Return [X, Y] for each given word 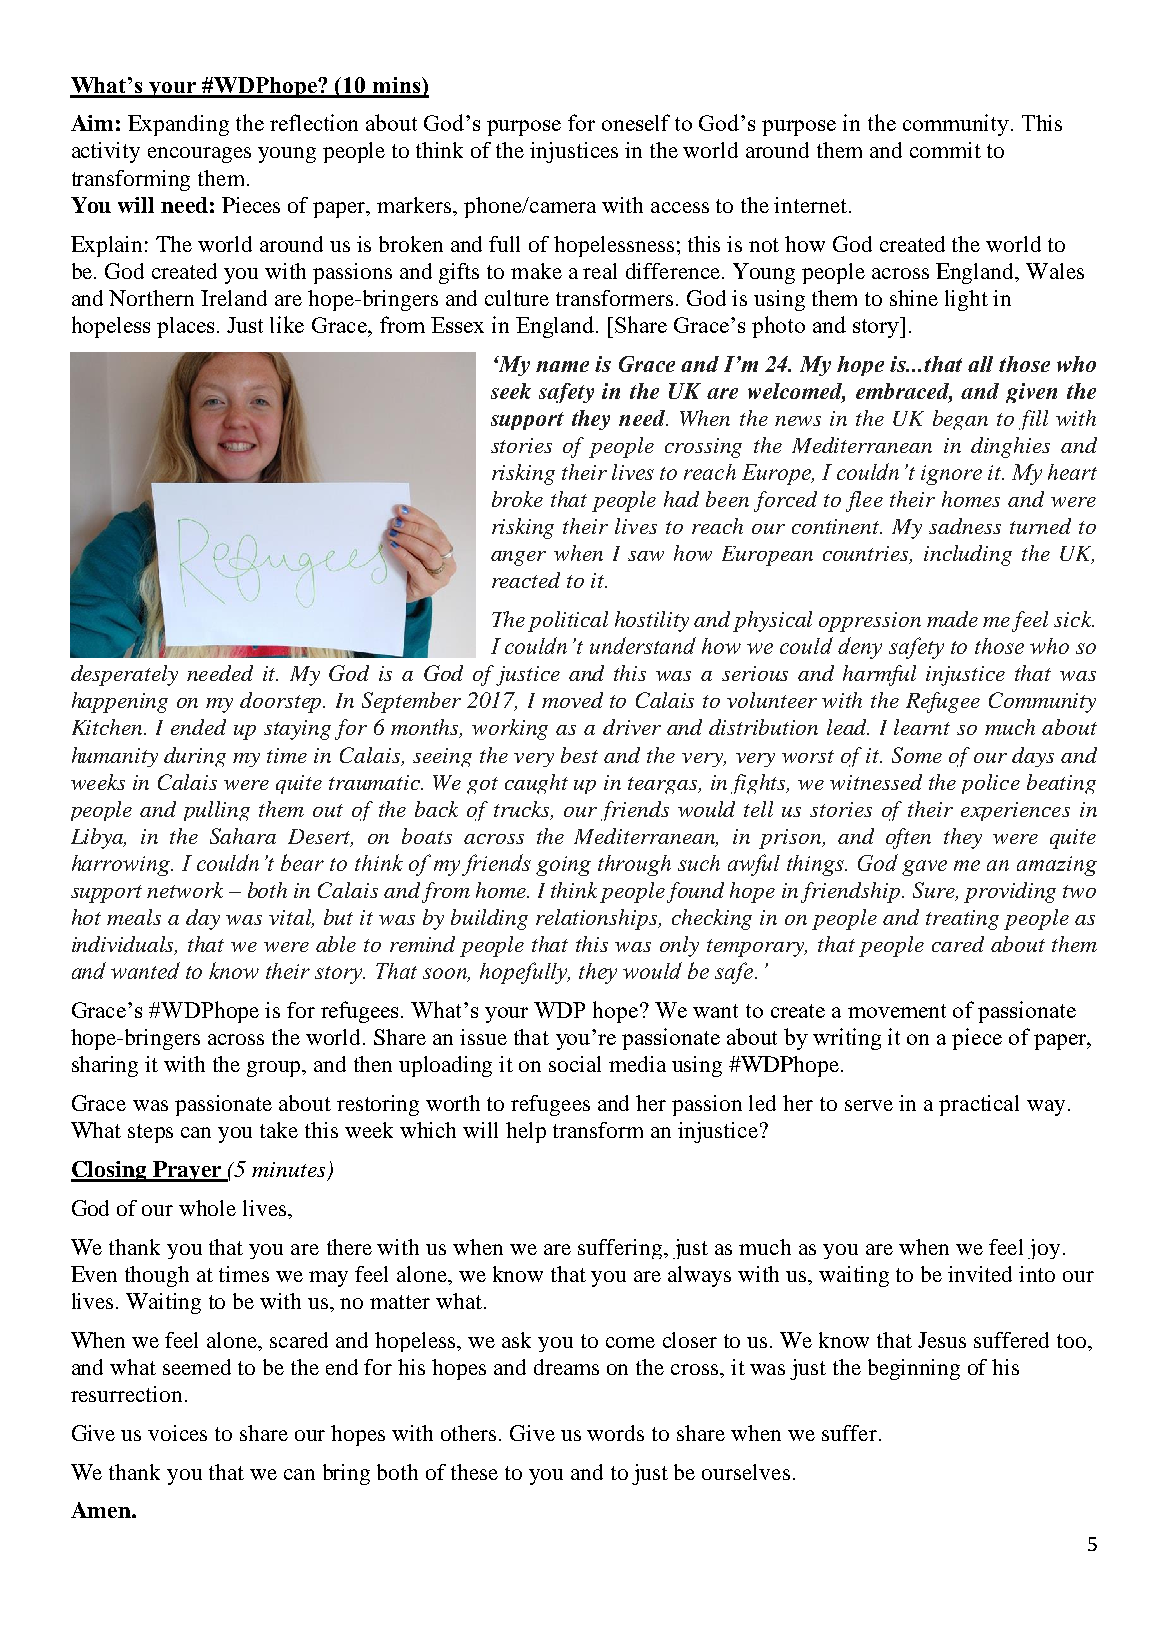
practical [979, 1105]
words [615, 1433]
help [526, 1132]
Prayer [187, 1171]
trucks [523, 810]
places [187, 327]
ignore [951, 475]
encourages [199, 155]
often [908, 838]
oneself [636, 122]
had [681, 499]
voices [177, 1433]
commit [945, 150]
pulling [217, 811]
